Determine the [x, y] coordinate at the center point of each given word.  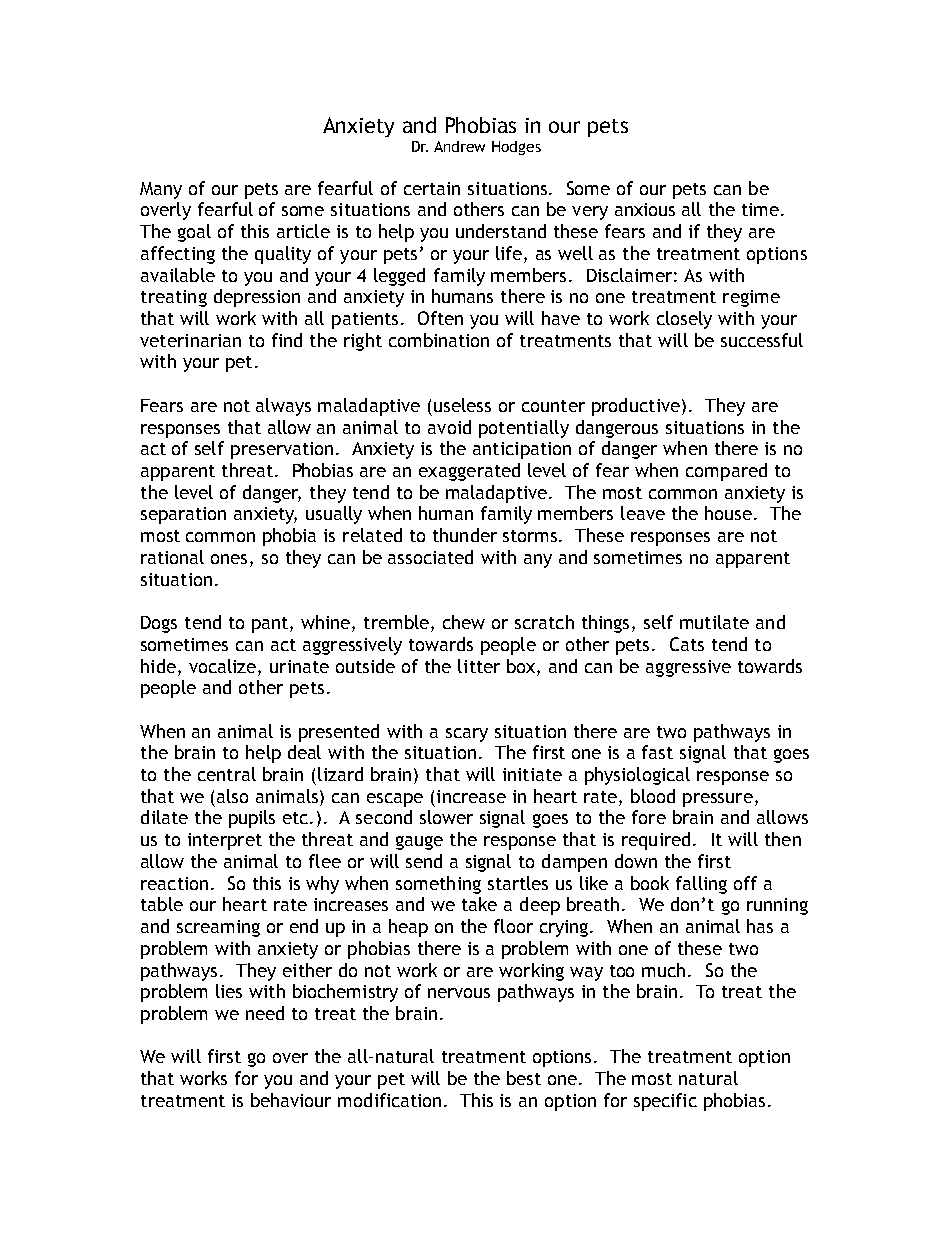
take [479, 904]
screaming [218, 928]
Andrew [459, 146]
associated [430, 557]
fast [657, 752]
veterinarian [190, 340]
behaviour [291, 1100]
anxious [645, 209]
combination [439, 340]
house [728, 513]
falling [701, 885]
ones [231, 560]
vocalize [224, 666]
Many [161, 190]
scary [467, 735]
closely [684, 320]
